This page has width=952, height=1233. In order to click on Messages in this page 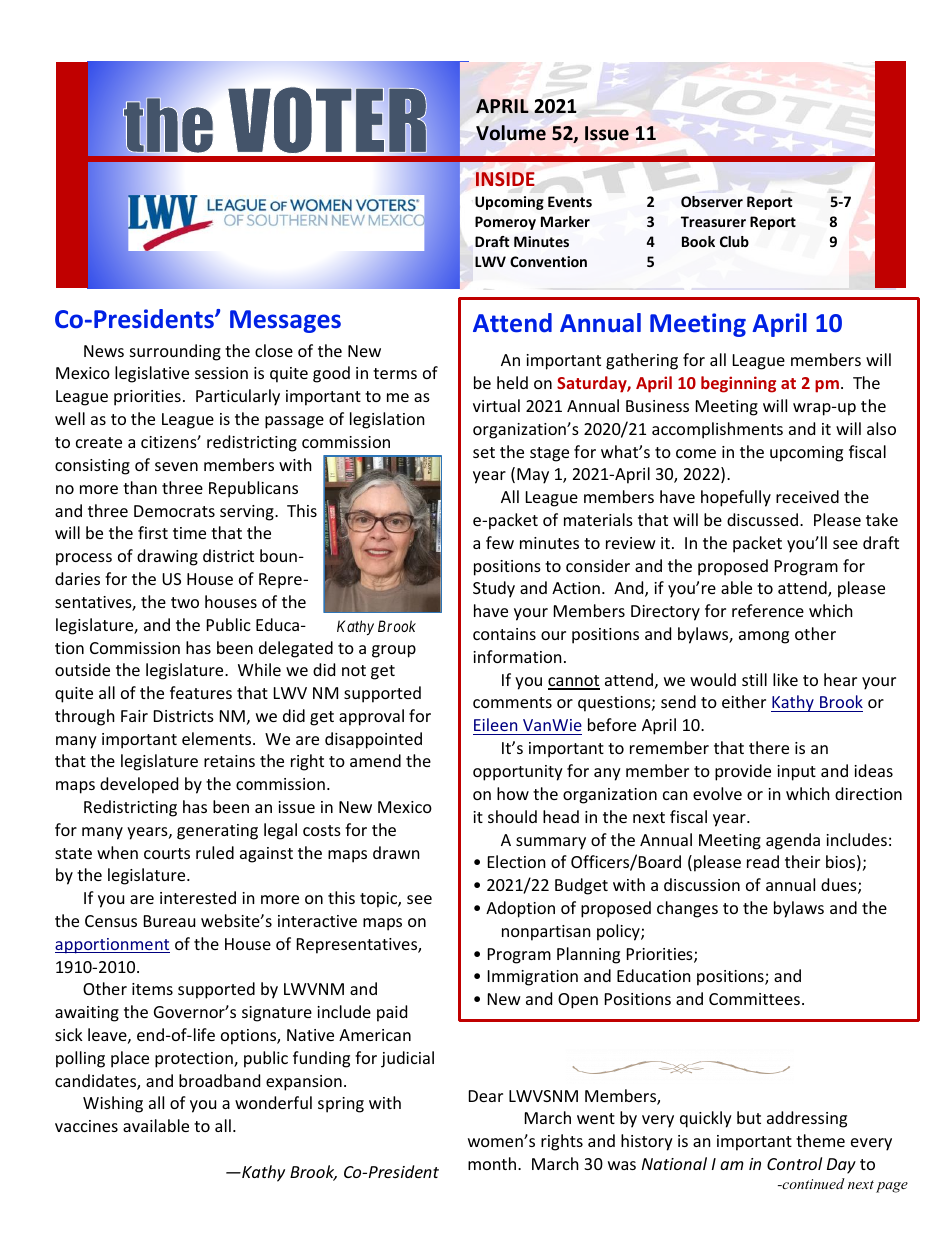, I will do `click(285, 321)`.
